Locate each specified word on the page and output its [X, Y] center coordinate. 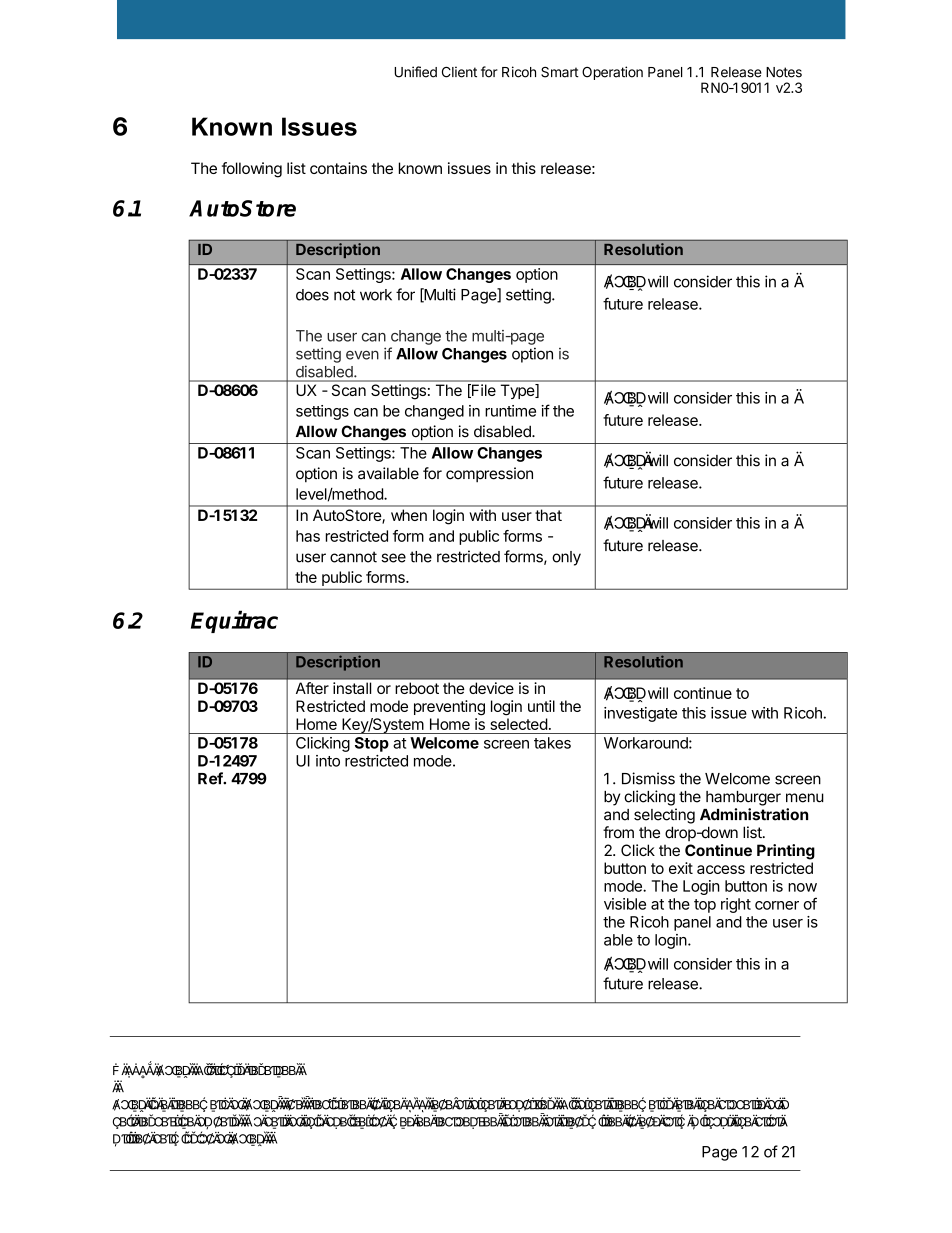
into [328, 761]
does [312, 295]
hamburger [743, 798]
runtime [510, 411]
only [566, 558]
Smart [560, 72]
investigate [640, 714]
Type [518, 391]
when [409, 515]
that [549, 515]
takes [552, 743]
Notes [784, 72]
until [541, 706]
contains [338, 168]
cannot [353, 557]
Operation [612, 73]
